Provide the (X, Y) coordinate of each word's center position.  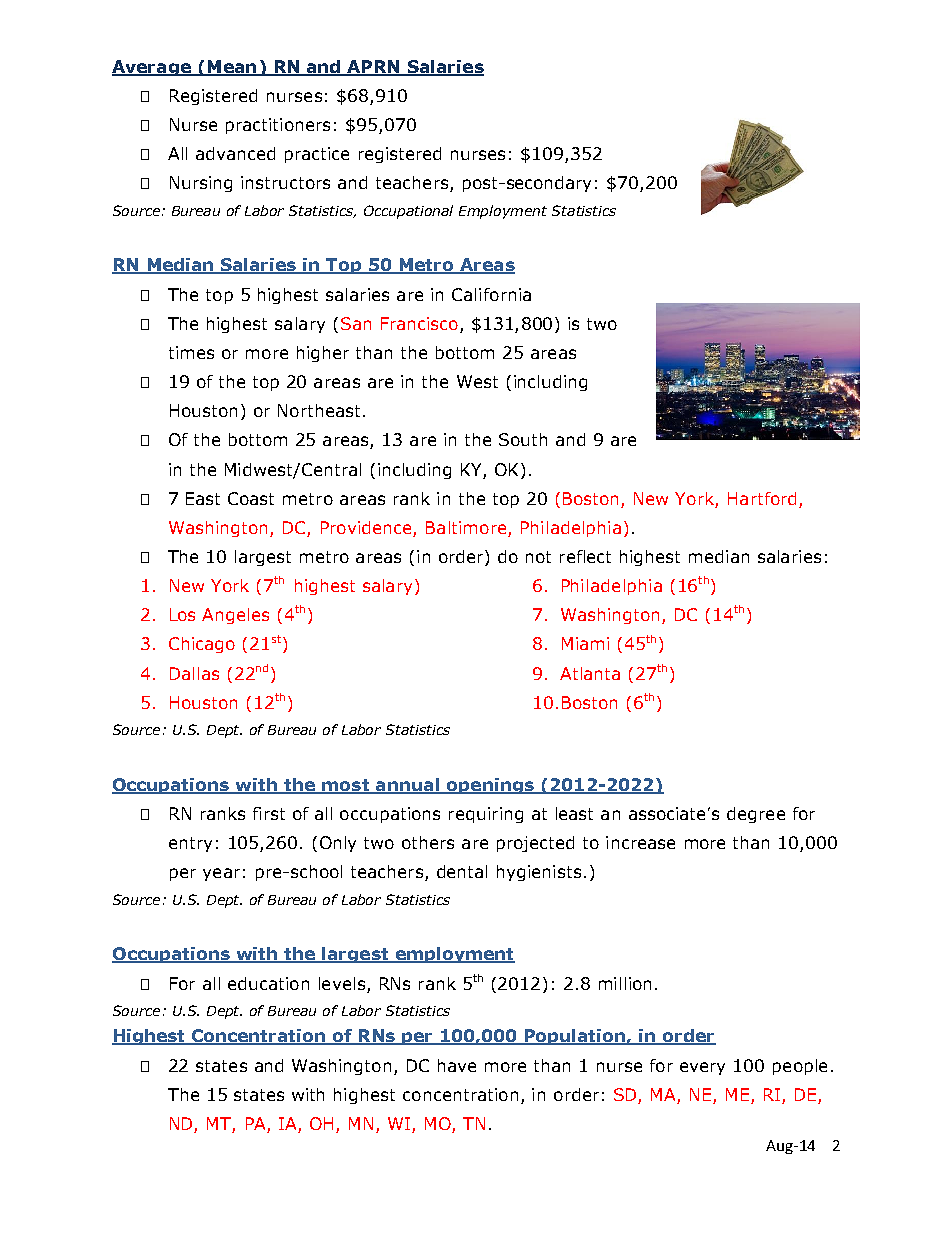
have (457, 1065)
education (268, 983)
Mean (232, 68)
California (491, 294)
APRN (373, 67)
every (702, 1068)
